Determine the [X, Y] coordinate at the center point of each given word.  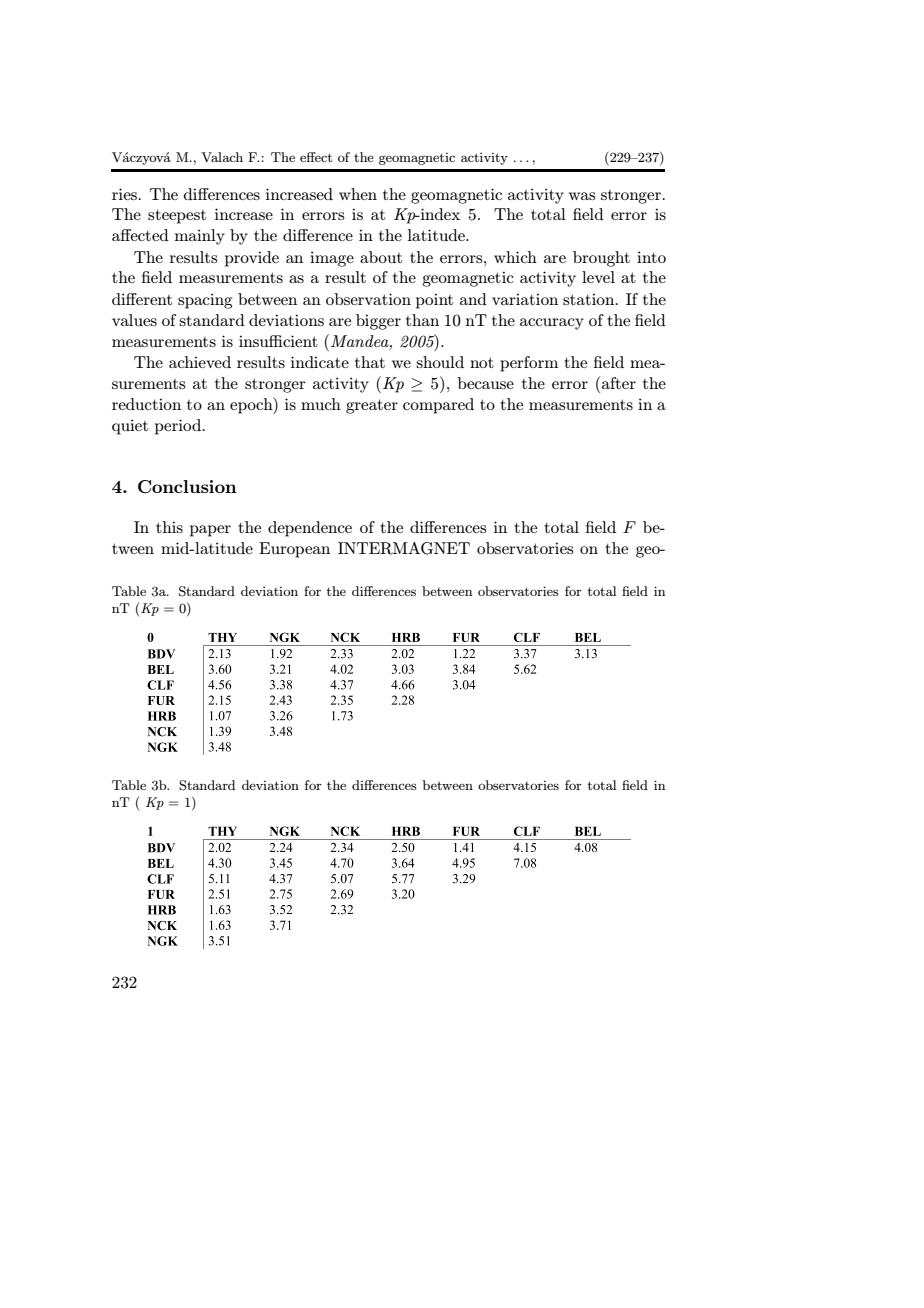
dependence [310, 529]
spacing [205, 301]
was [582, 196]
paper [210, 531]
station [590, 299]
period [179, 427]
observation [368, 299]
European [294, 550]
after [619, 383]
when [358, 194]
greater [372, 406]
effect [316, 157]
